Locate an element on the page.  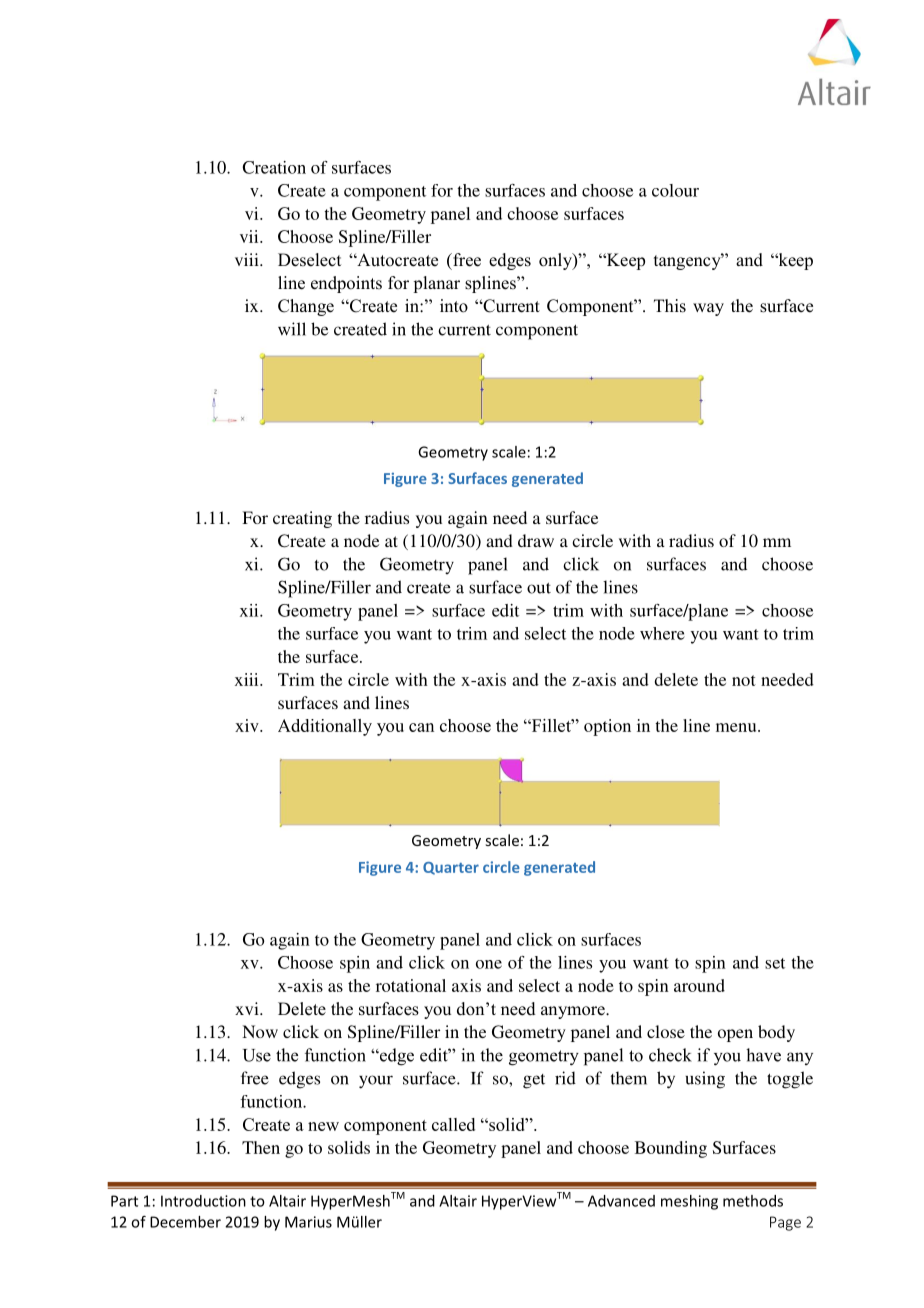
rotational is located at coordinates (411, 985).
